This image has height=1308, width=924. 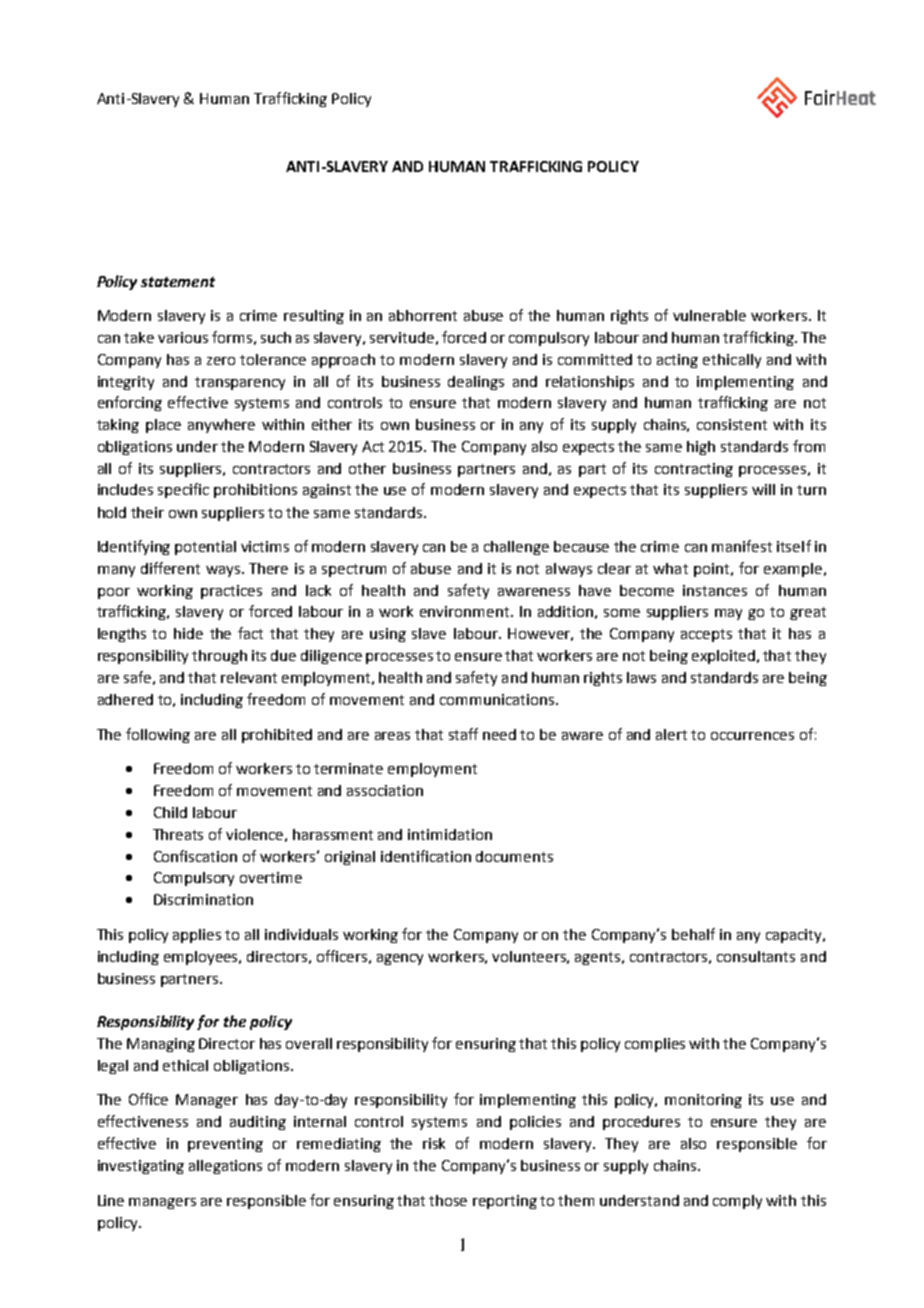 What do you see at coordinates (516, 548) in the image?
I see `challenge` at bounding box center [516, 548].
